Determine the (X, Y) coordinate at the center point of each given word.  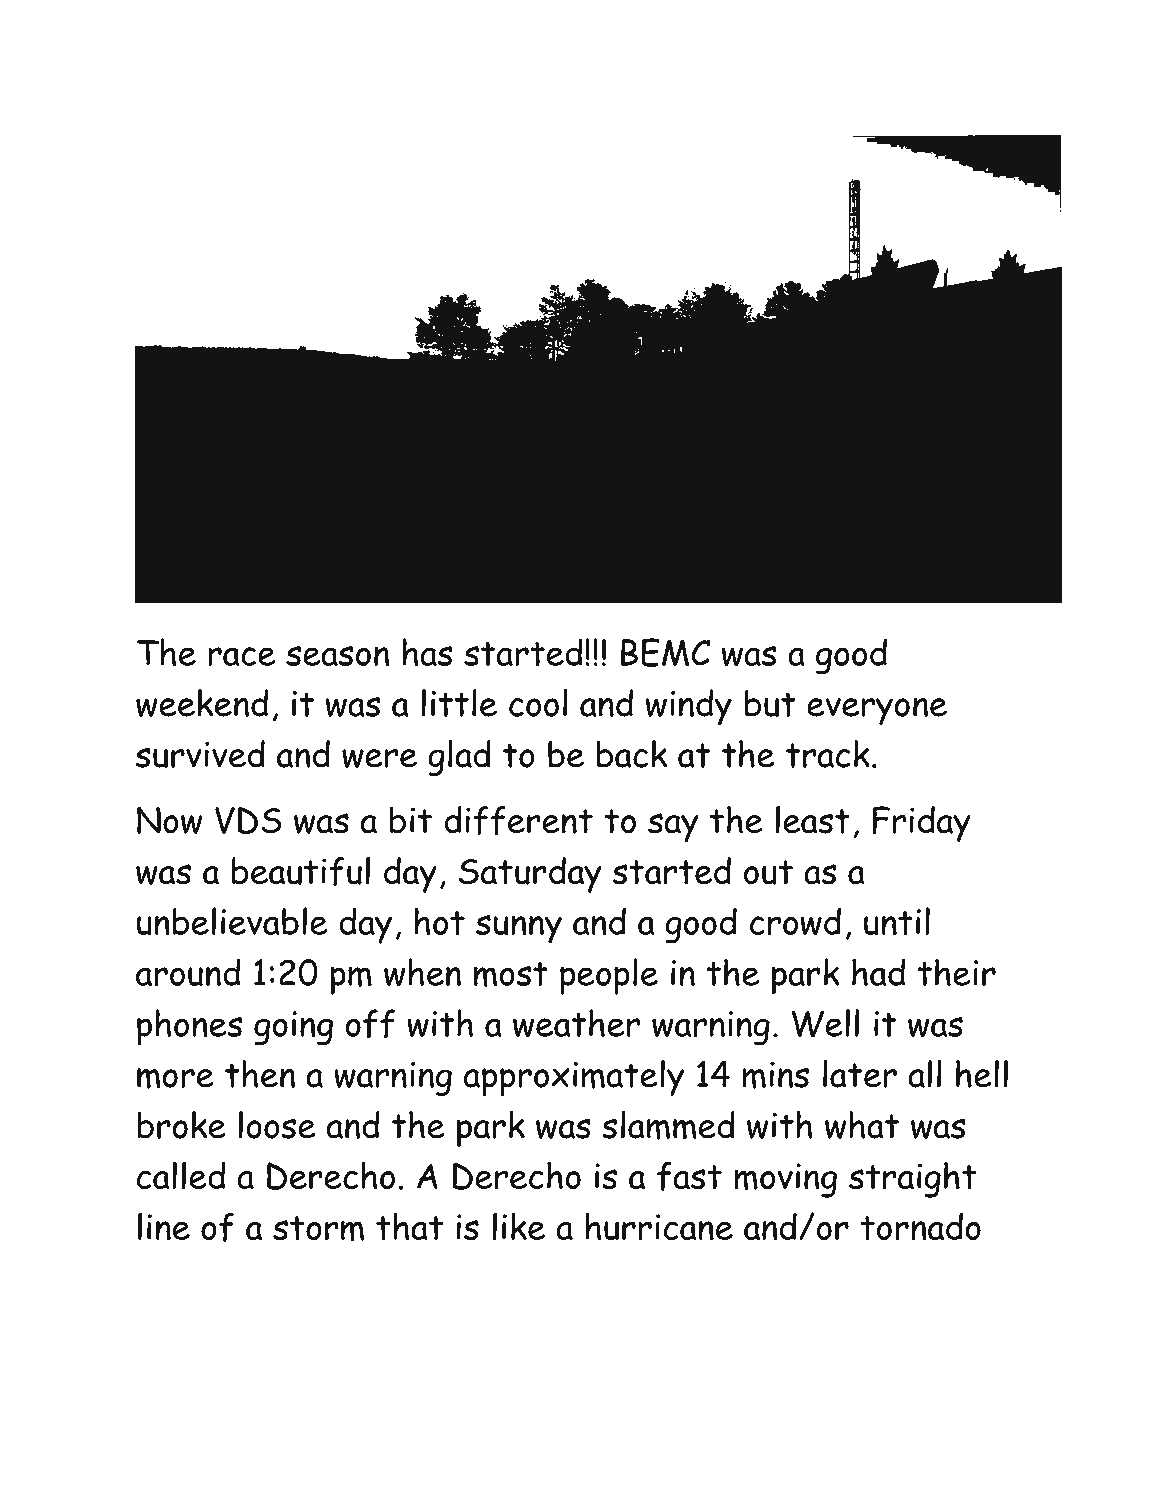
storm (318, 1229)
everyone (877, 711)
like (519, 1226)
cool (538, 703)
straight (913, 1180)
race (241, 656)
